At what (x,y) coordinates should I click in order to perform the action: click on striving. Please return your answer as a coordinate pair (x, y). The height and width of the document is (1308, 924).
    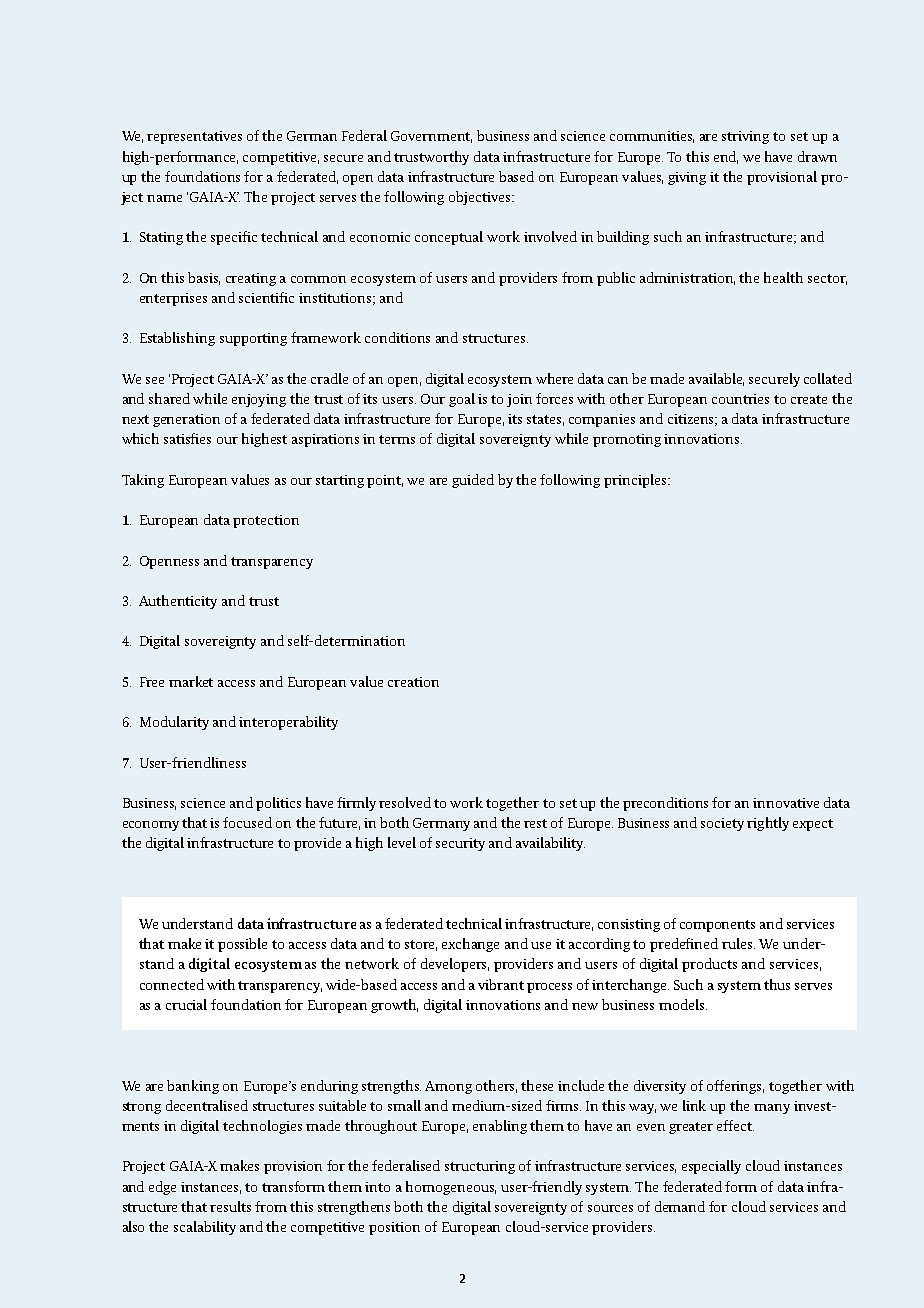
    Looking at the image, I should click on (745, 137).
